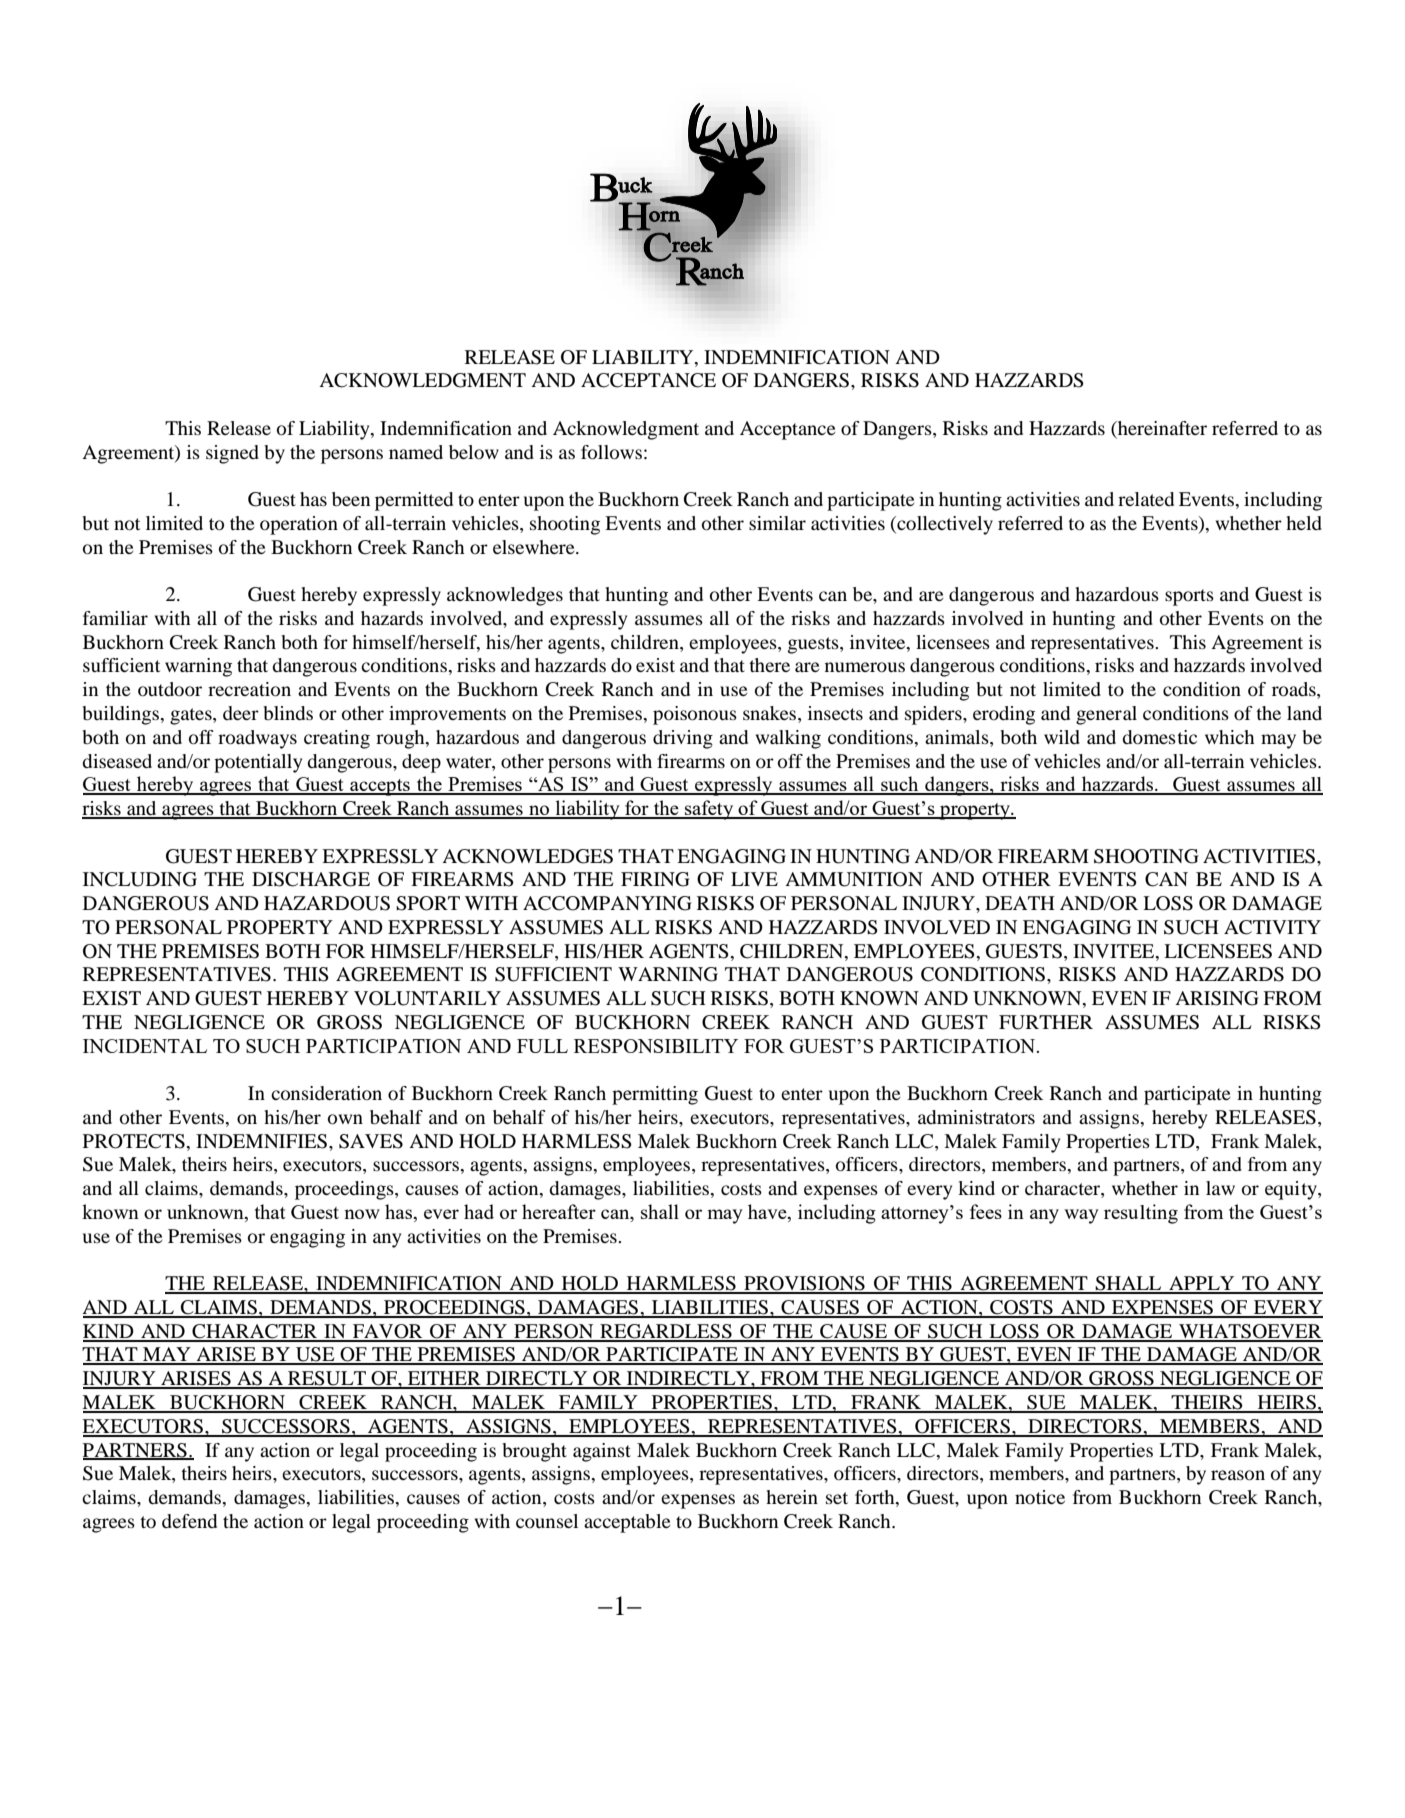 The image size is (1405, 1818). I want to click on law, so click(1220, 1188).
